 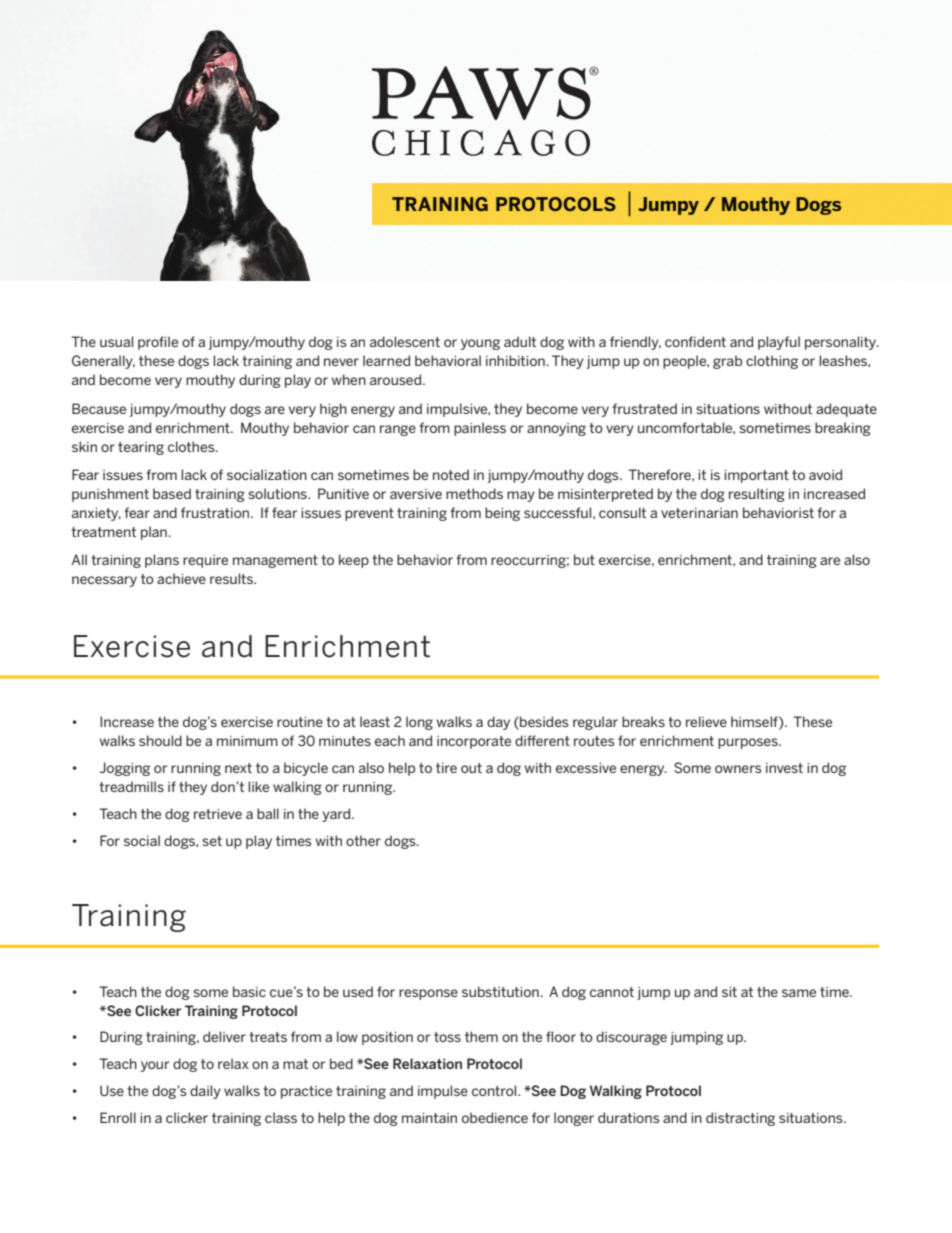 I want to click on set, so click(x=212, y=841).
